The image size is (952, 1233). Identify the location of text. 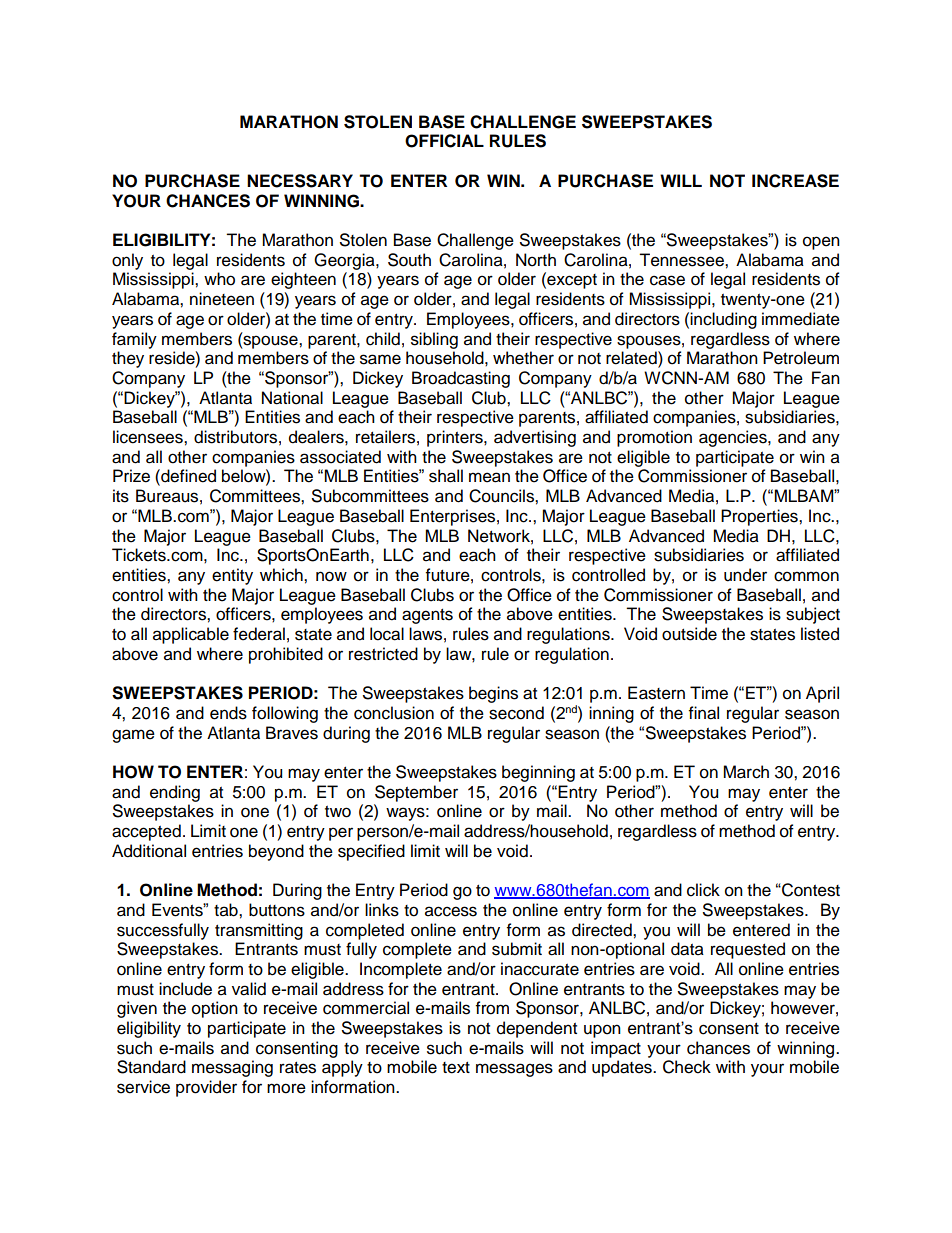
(456, 1068).
